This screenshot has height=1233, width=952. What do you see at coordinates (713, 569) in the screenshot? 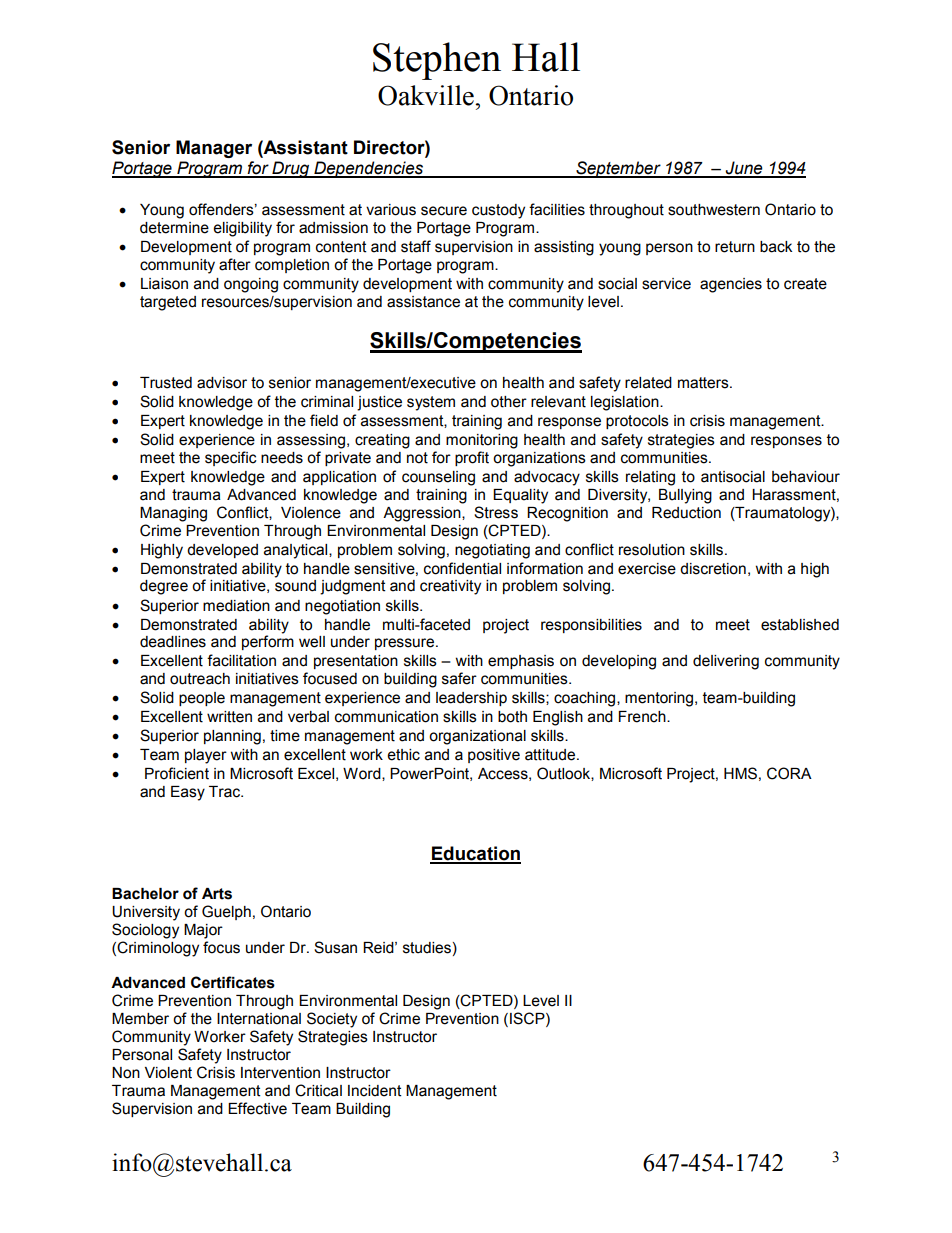
I see `discretion` at bounding box center [713, 569].
